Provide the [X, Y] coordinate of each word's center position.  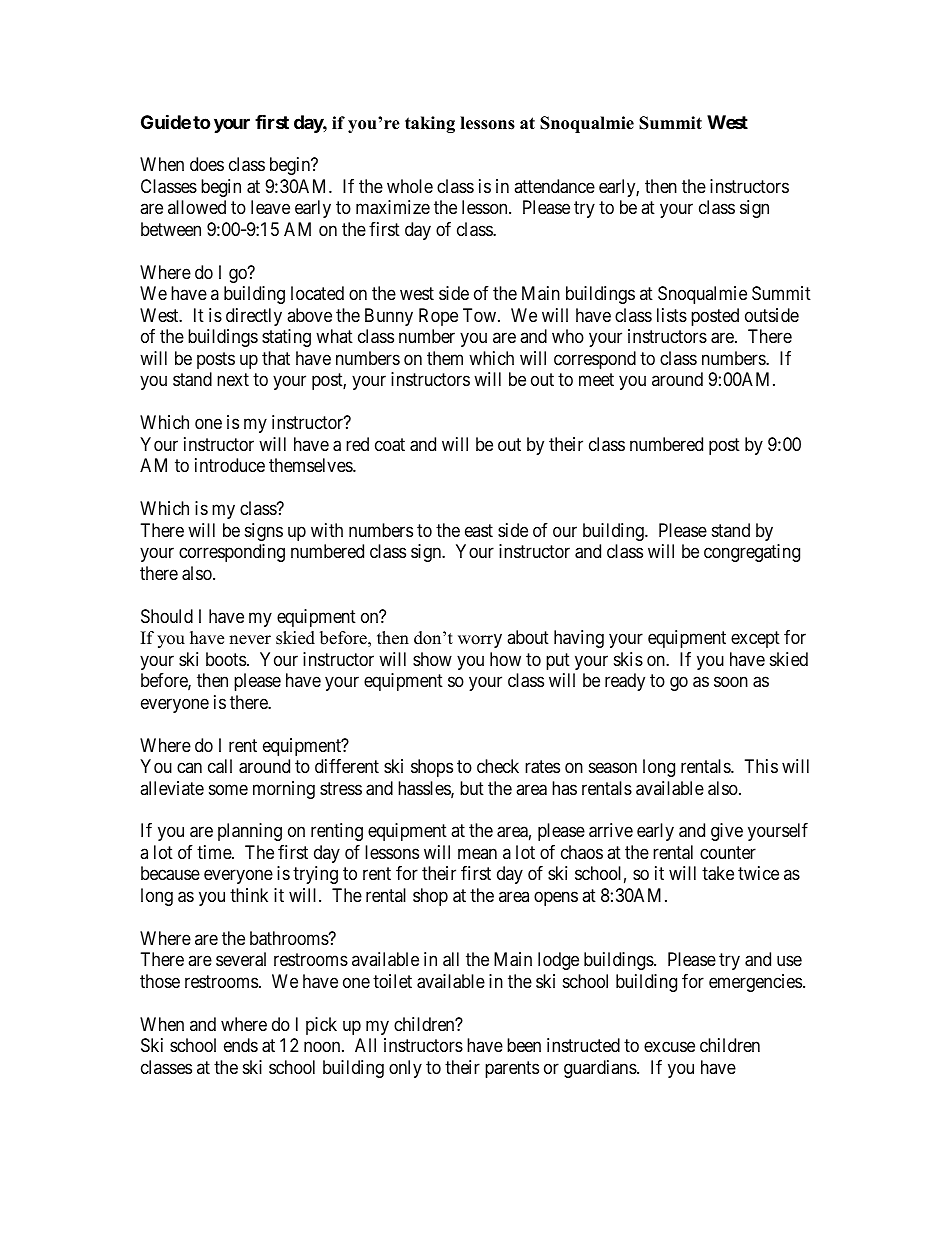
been [524, 1045]
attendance [554, 186]
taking [430, 124]
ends [241, 1045]
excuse [669, 1047]
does [207, 164]
